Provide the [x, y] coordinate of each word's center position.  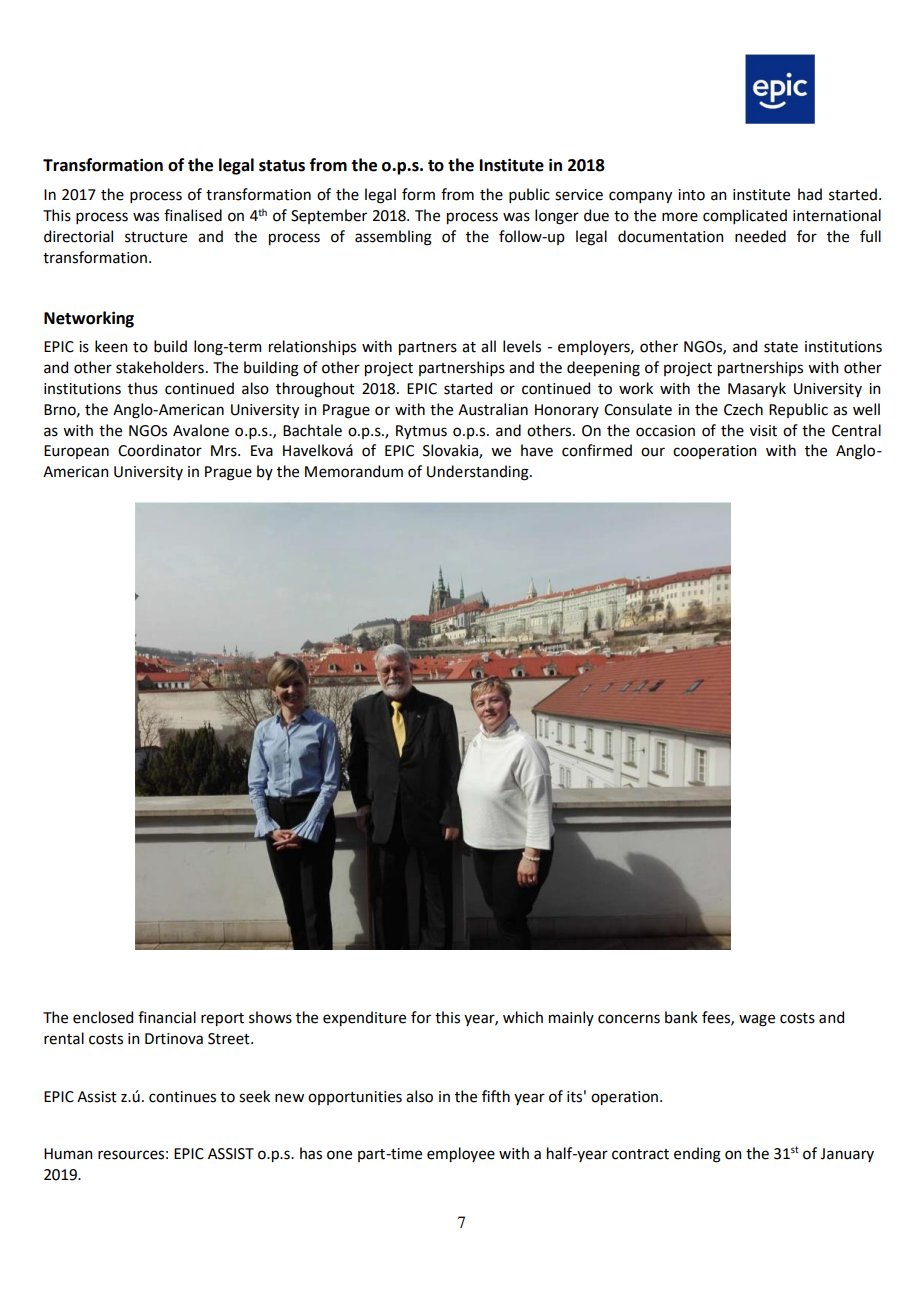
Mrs [225, 451]
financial [167, 1017]
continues [182, 1097]
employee [461, 1154]
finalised [193, 215]
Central [856, 430]
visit [763, 431]
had [810, 194]
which [523, 1017]
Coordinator [160, 450]
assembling [393, 238]
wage [757, 1020]
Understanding [479, 473]
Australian [493, 409]
